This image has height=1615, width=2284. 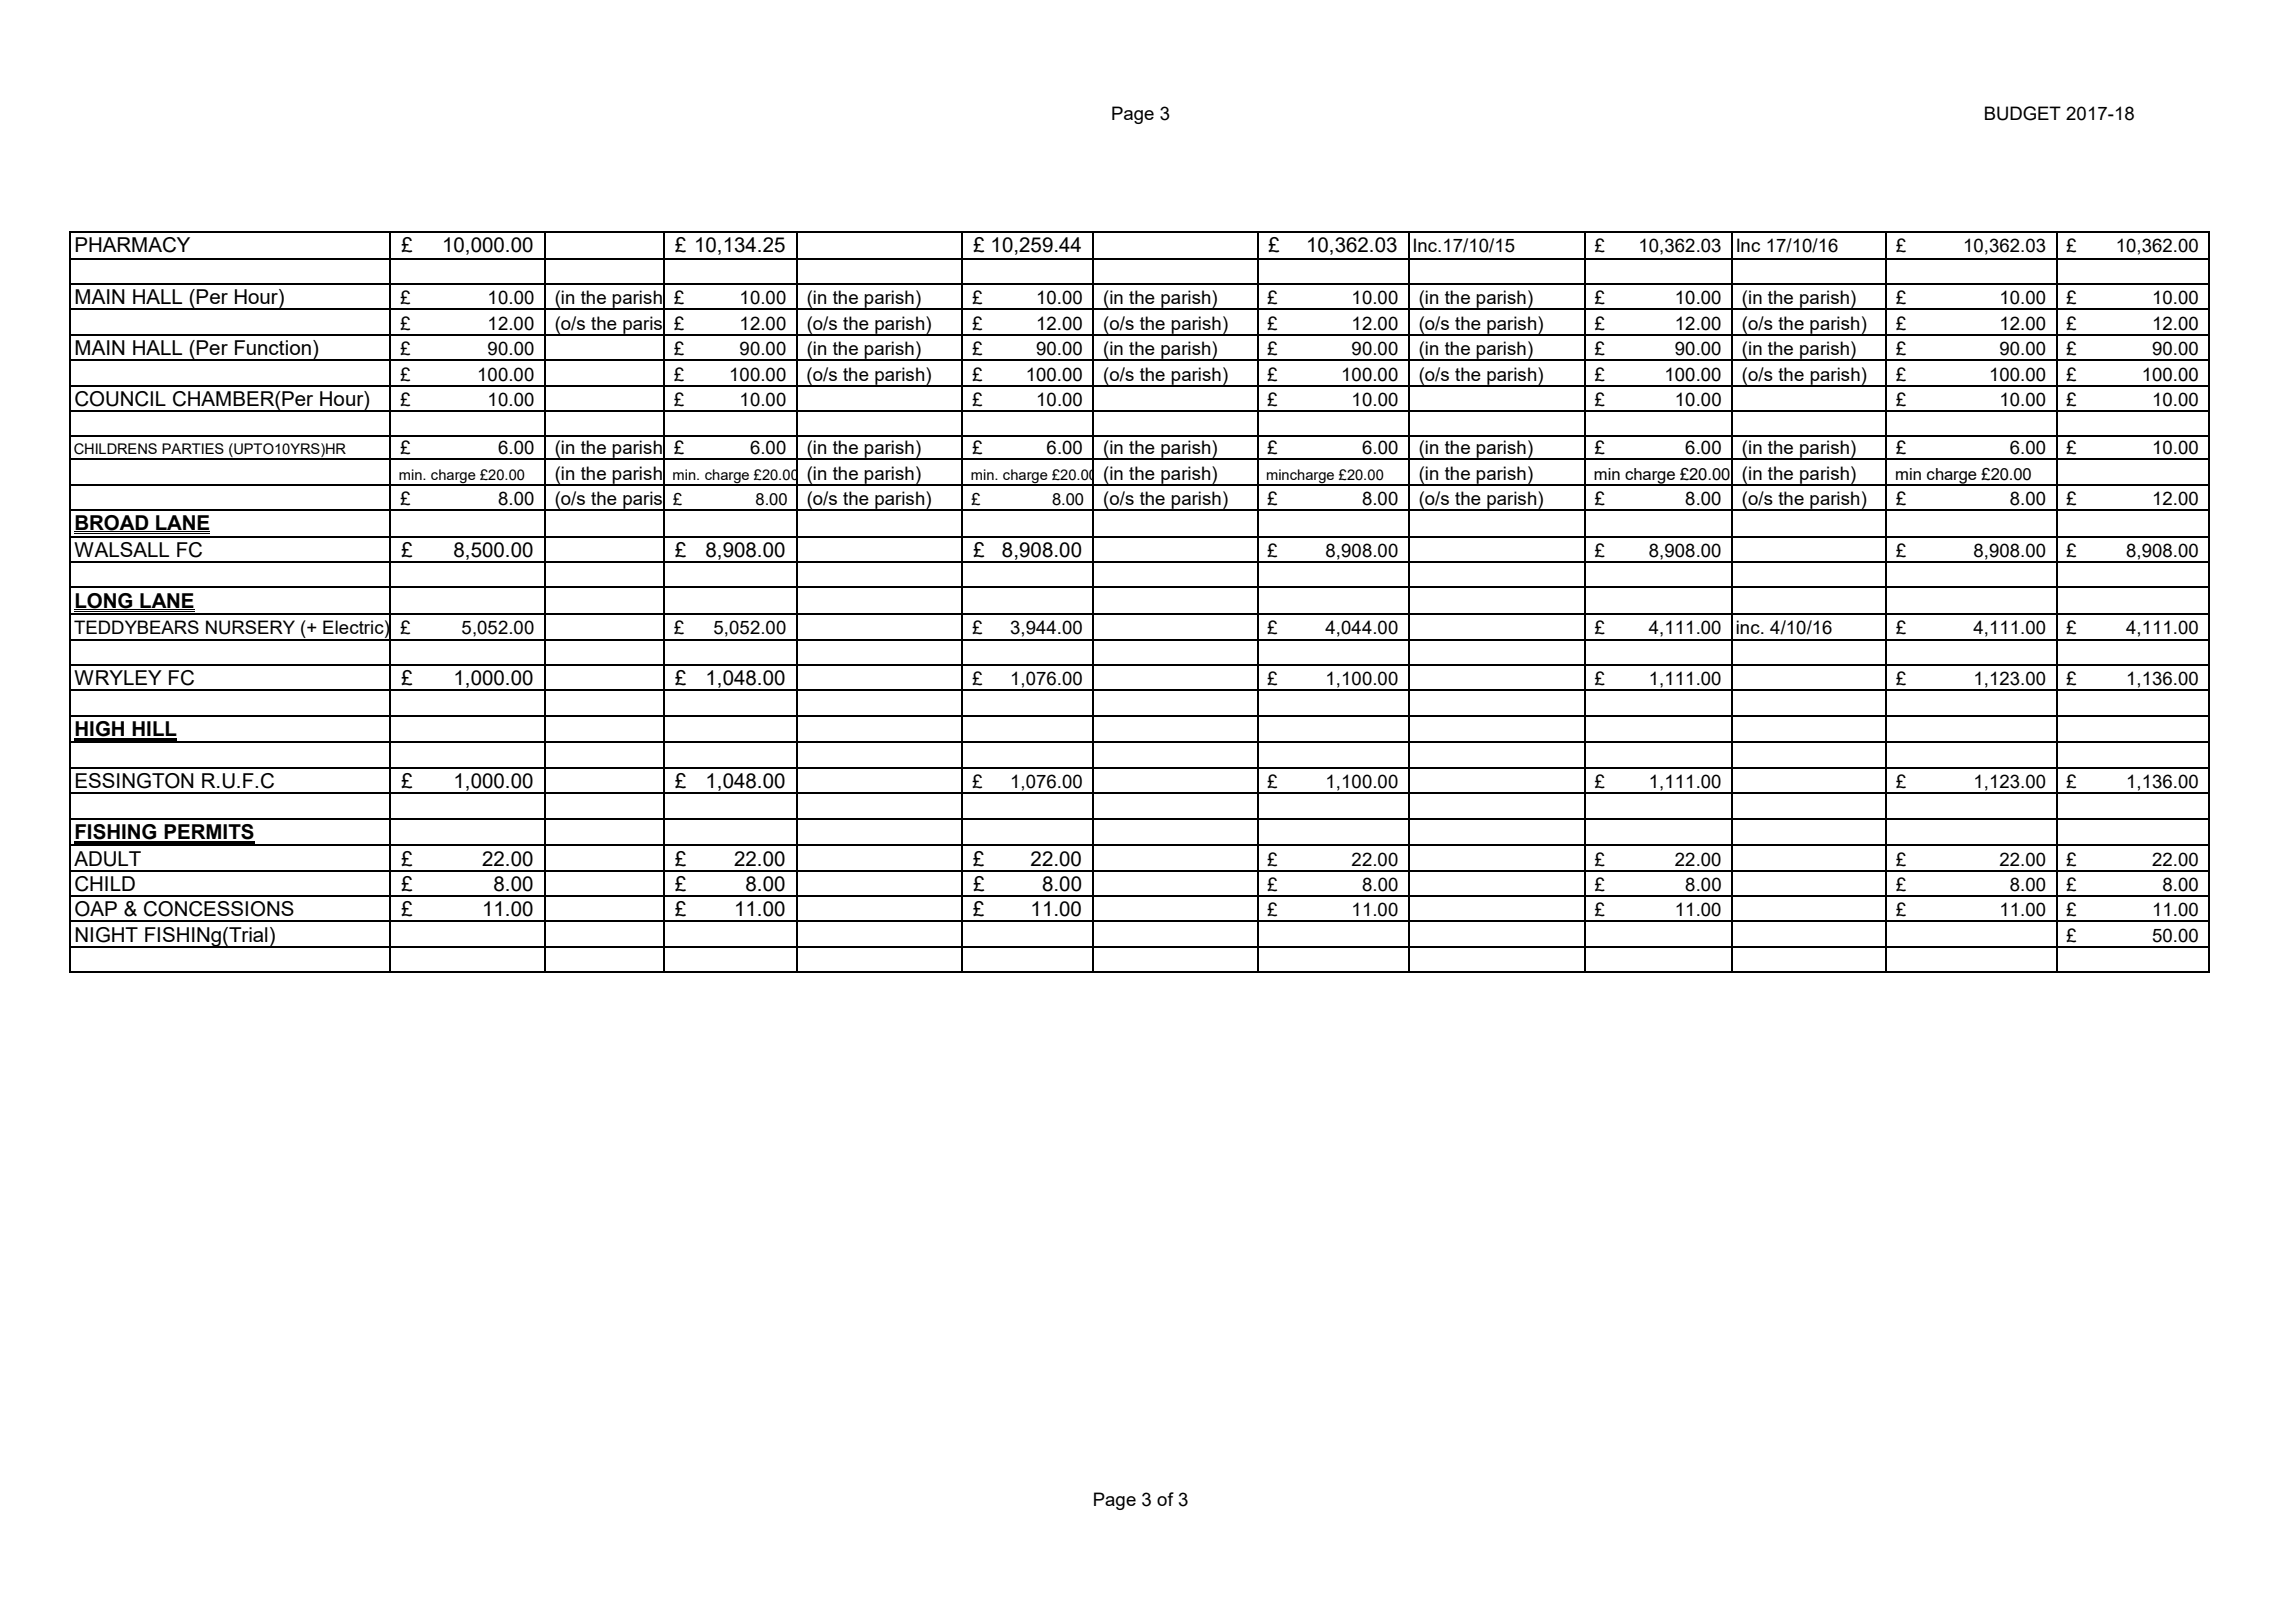 I want to click on PARTIES, so click(x=193, y=448).
